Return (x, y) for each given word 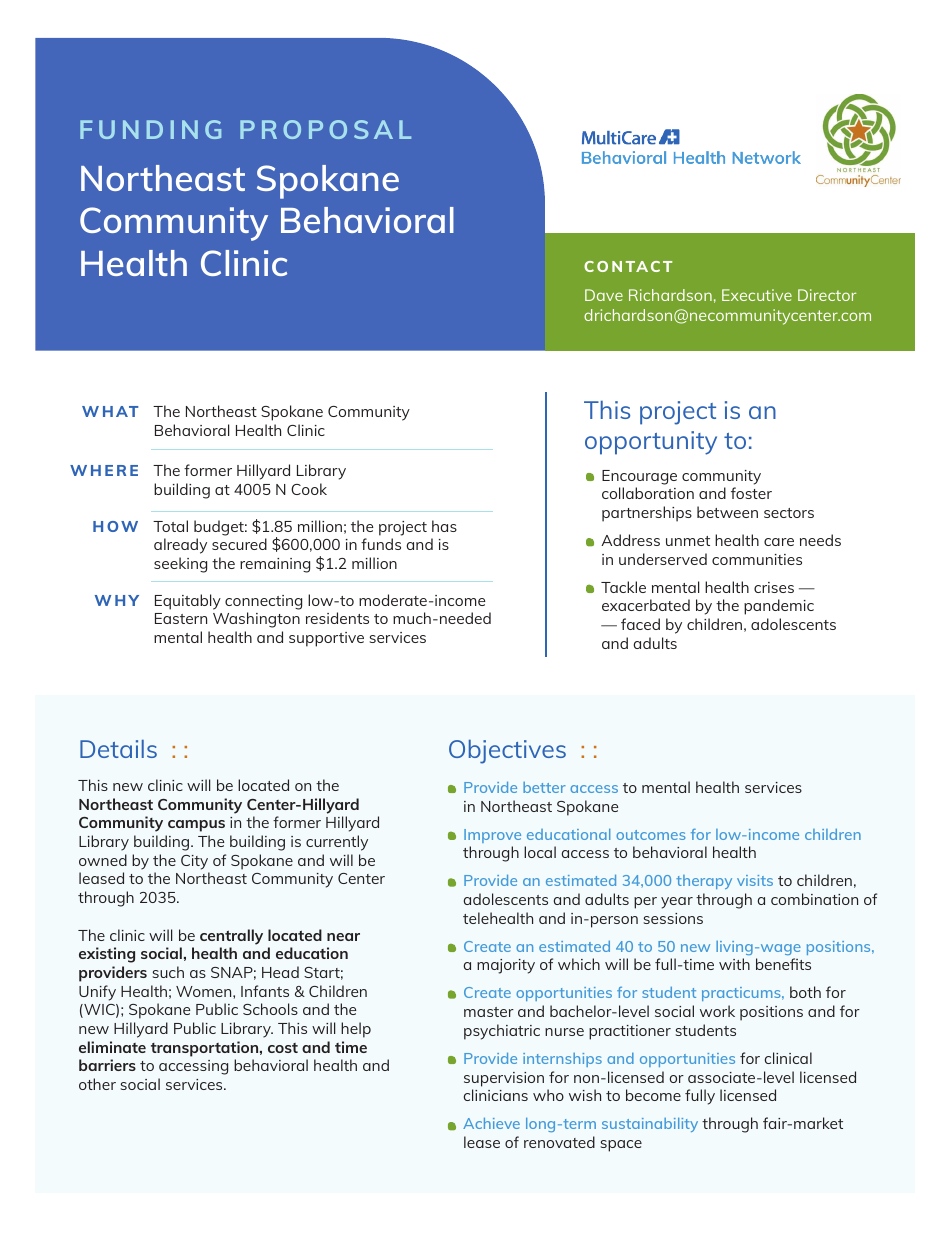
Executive (757, 295)
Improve (492, 836)
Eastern (181, 618)
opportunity (651, 443)
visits (755, 880)
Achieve (491, 1123)
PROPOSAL (325, 129)
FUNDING (150, 129)
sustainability (650, 1125)
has (444, 526)
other (97, 1084)
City (194, 862)
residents (337, 618)
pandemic (779, 607)
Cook (309, 489)
